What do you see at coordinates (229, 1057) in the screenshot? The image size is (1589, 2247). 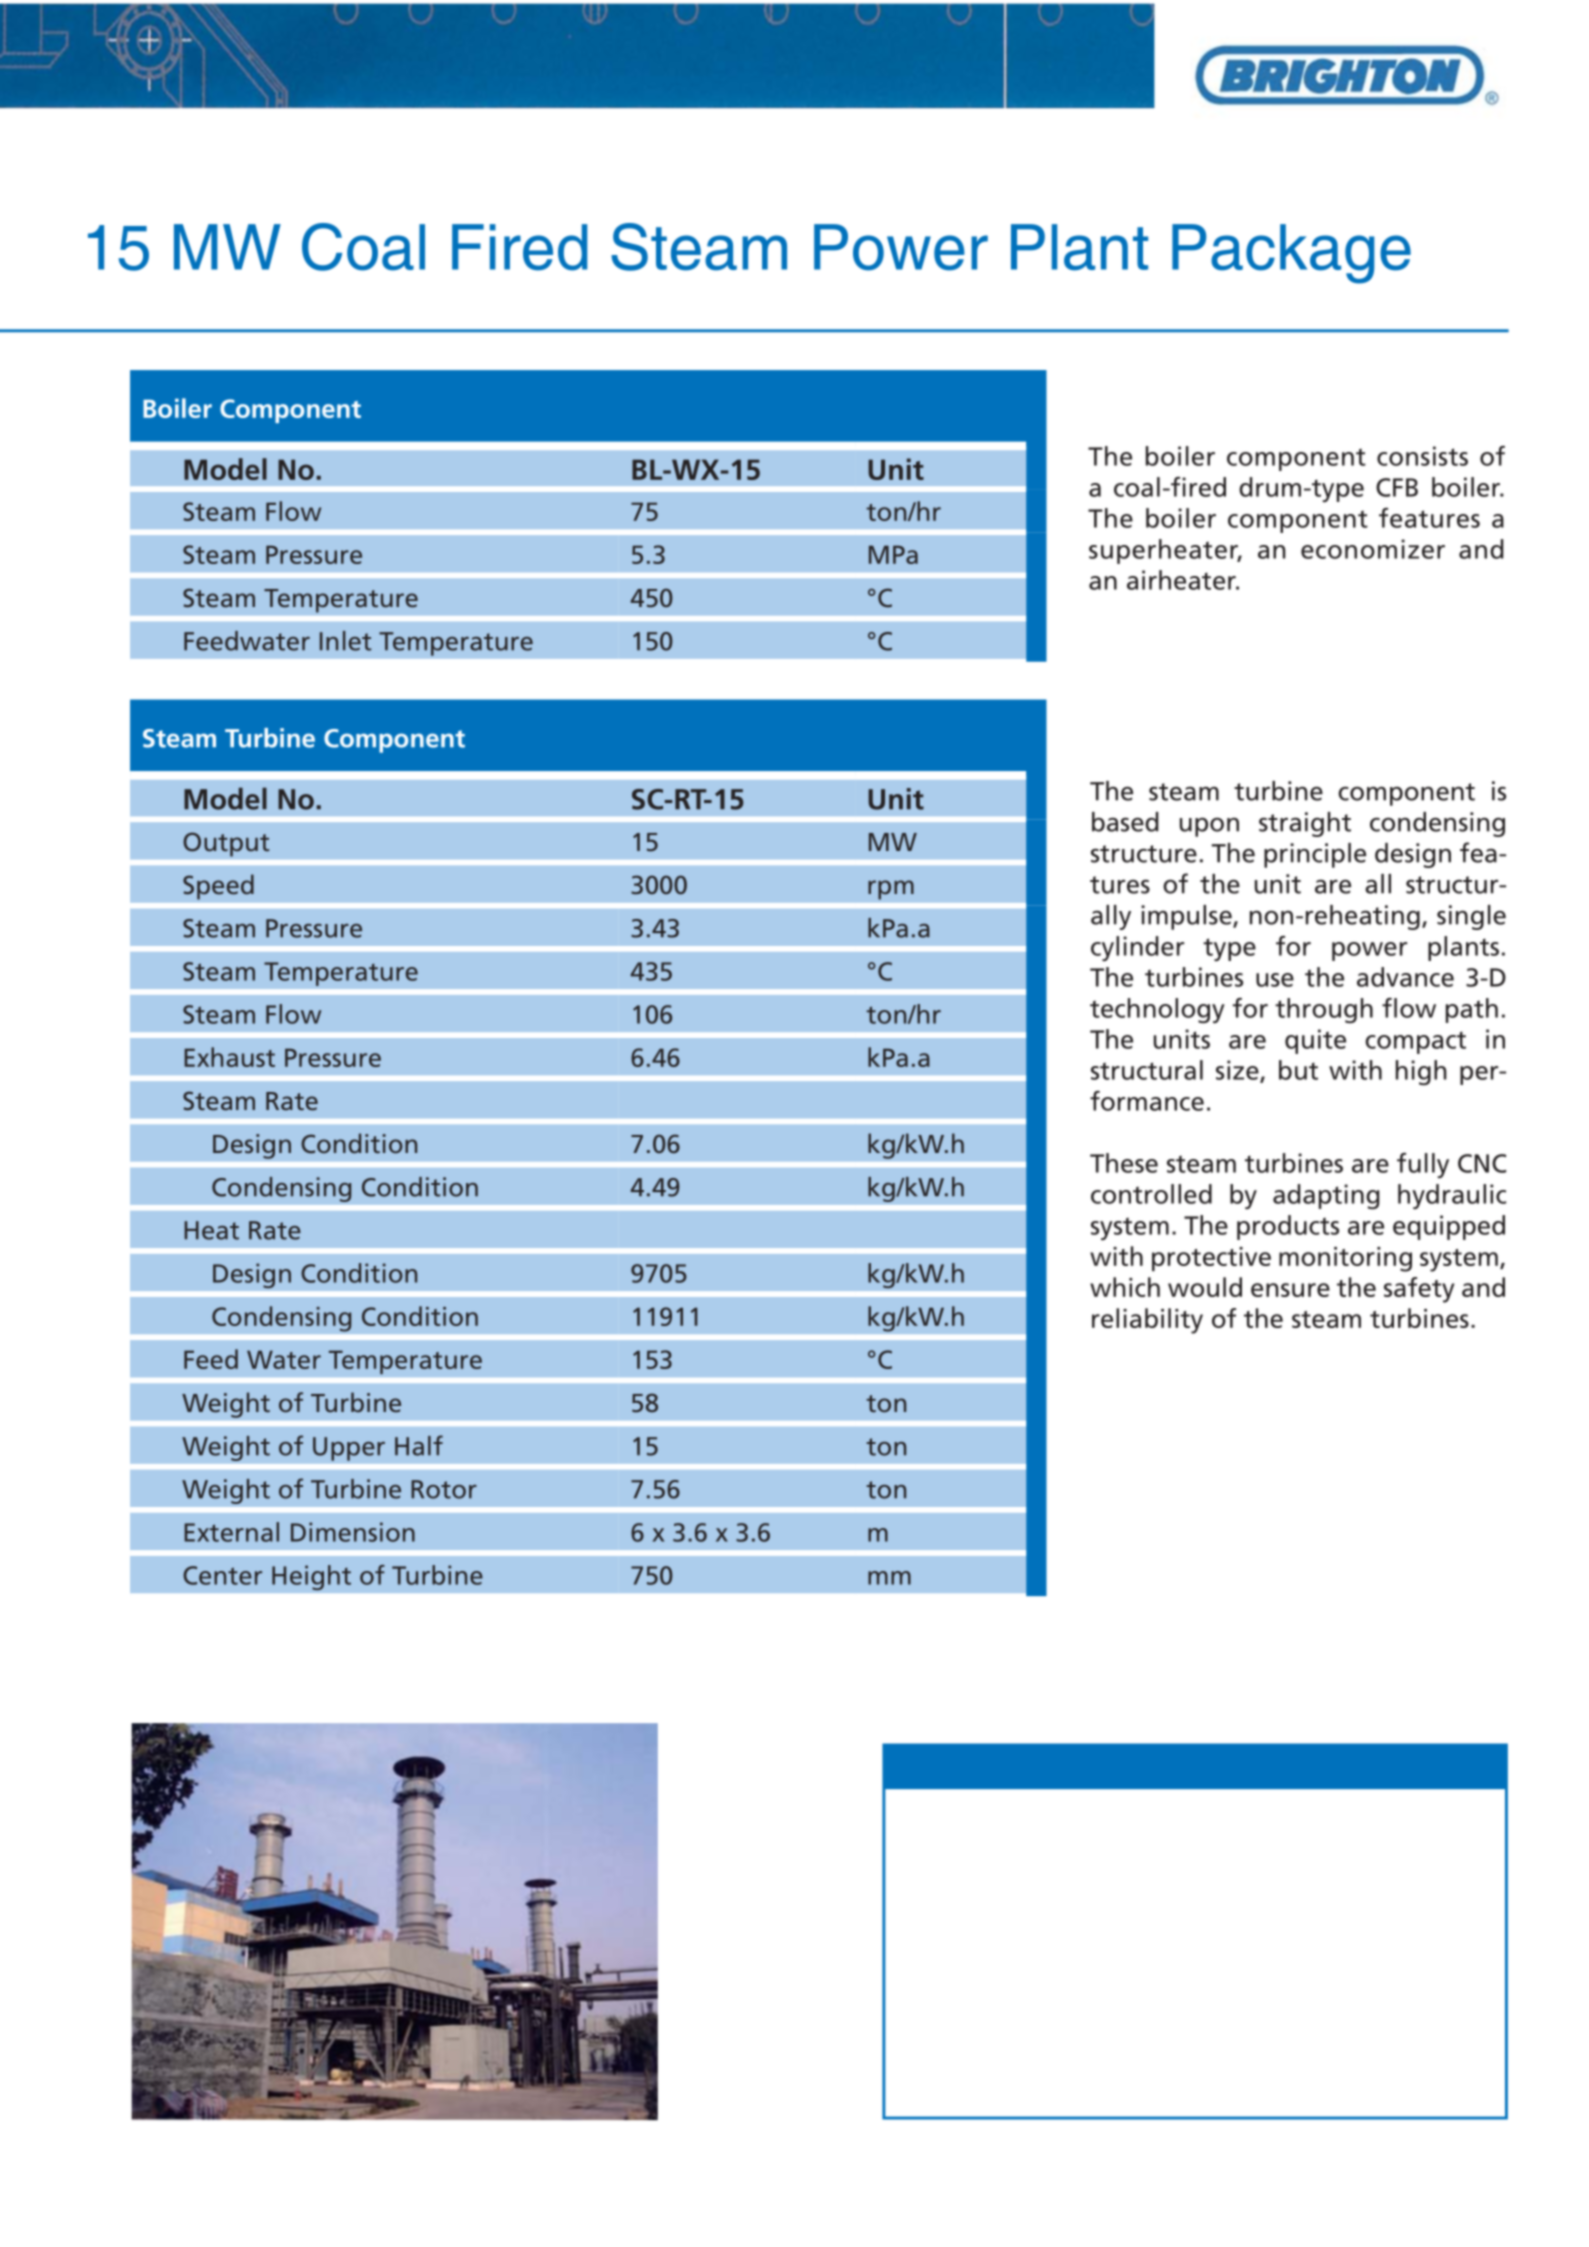 I see `Exhaust` at bounding box center [229, 1057].
